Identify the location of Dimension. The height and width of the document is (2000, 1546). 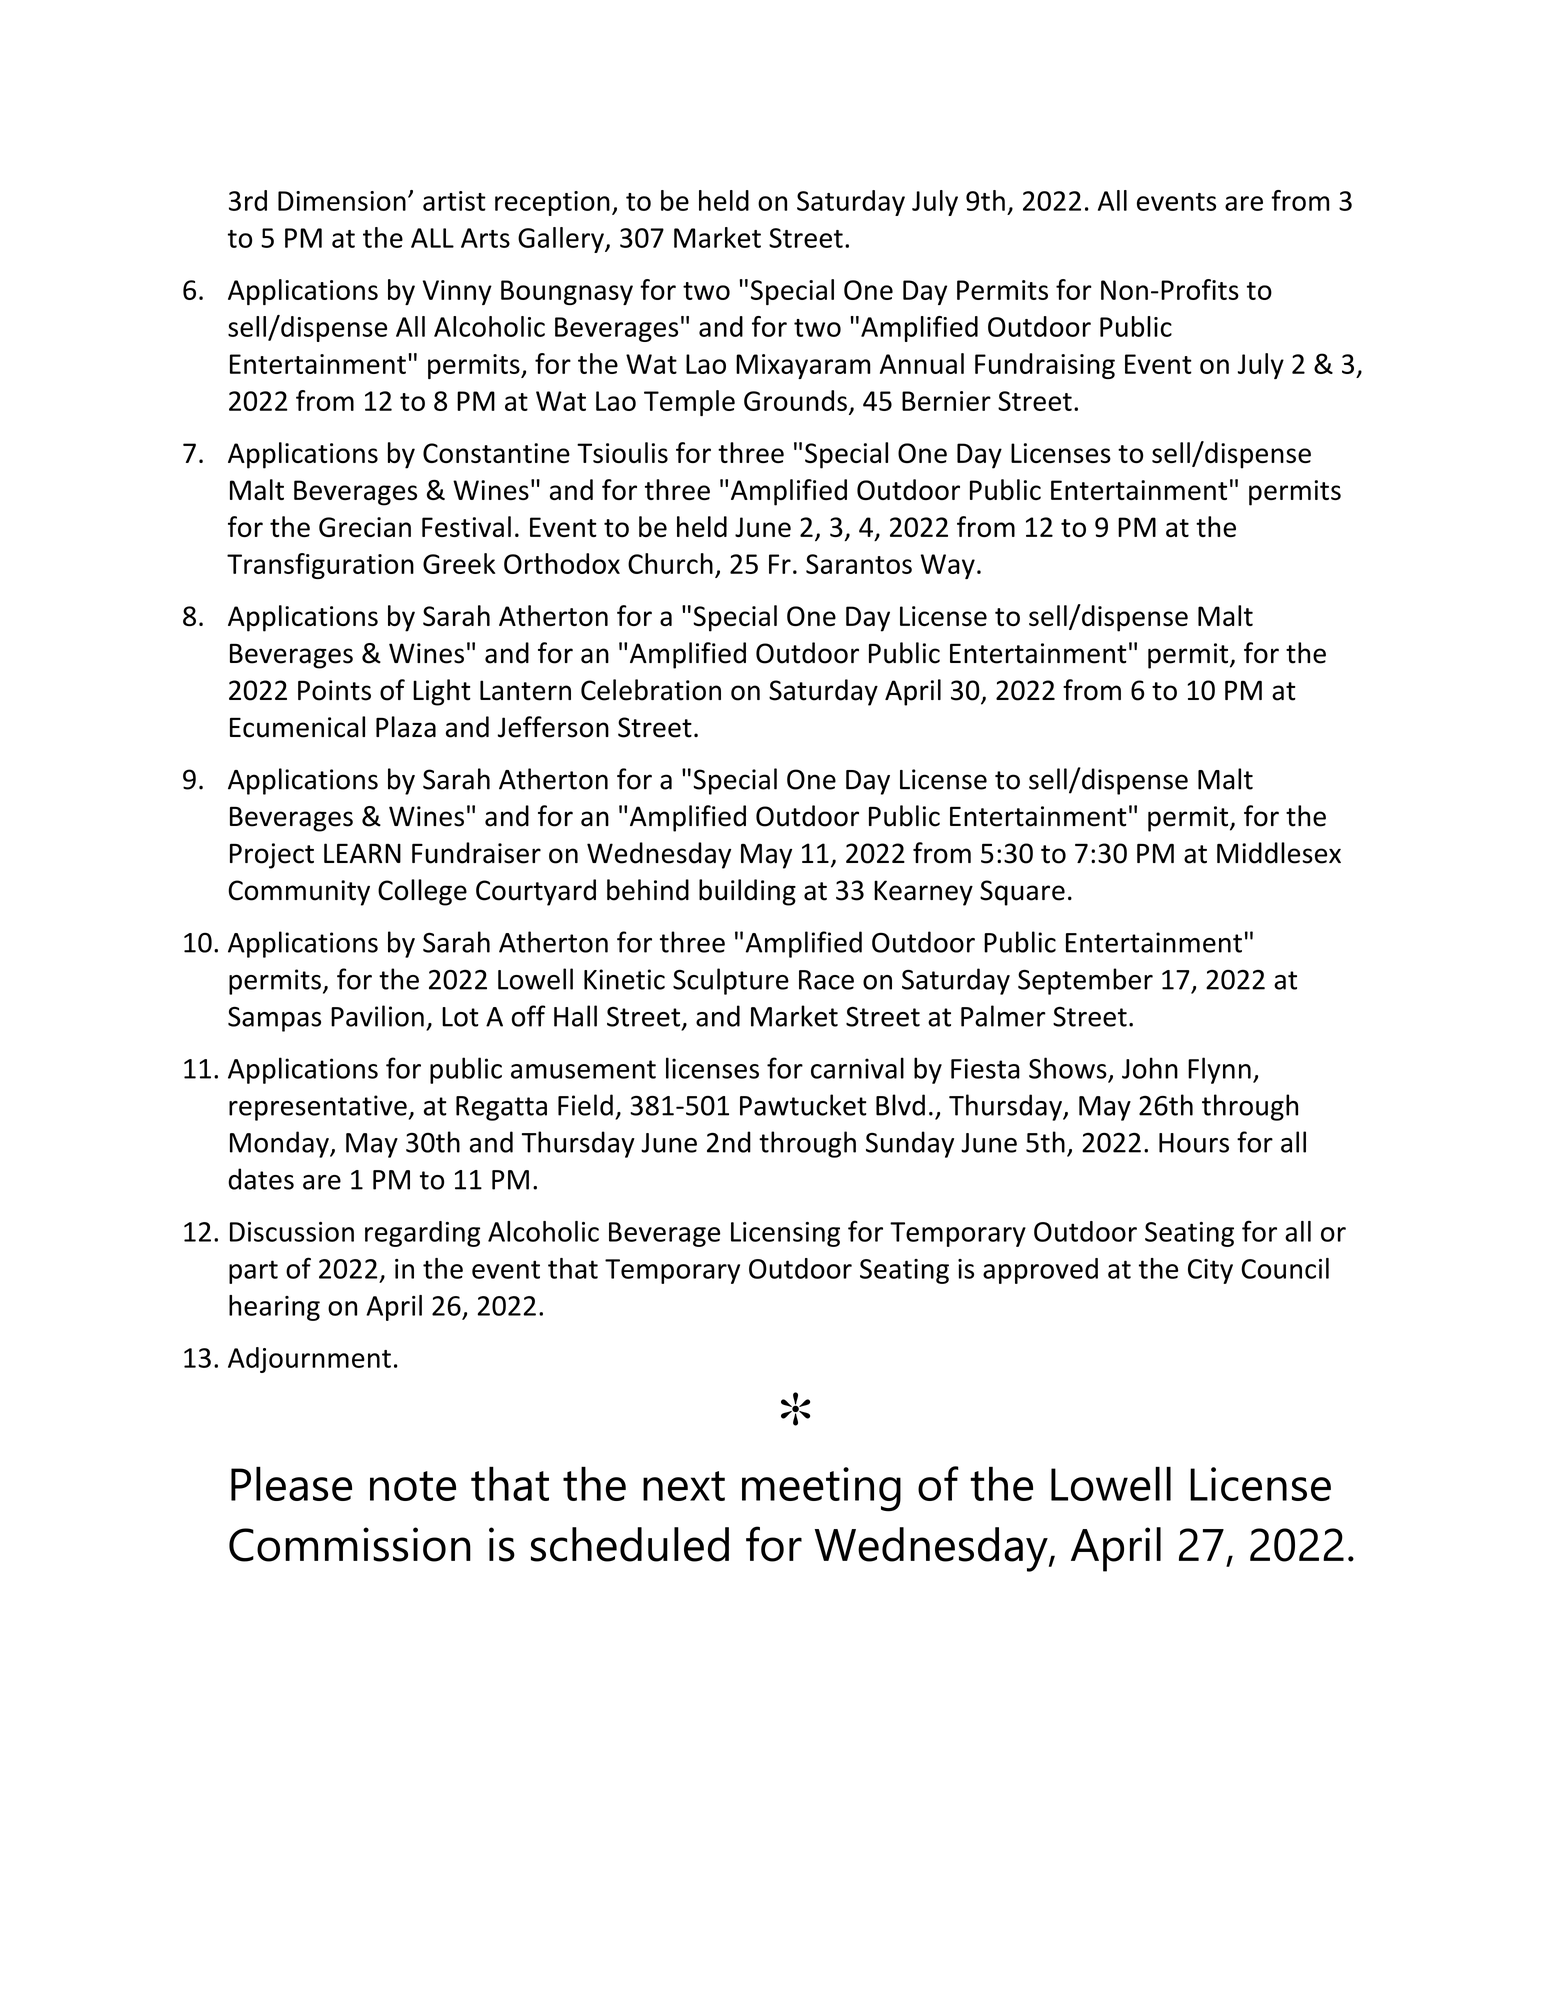
(342, 201).
